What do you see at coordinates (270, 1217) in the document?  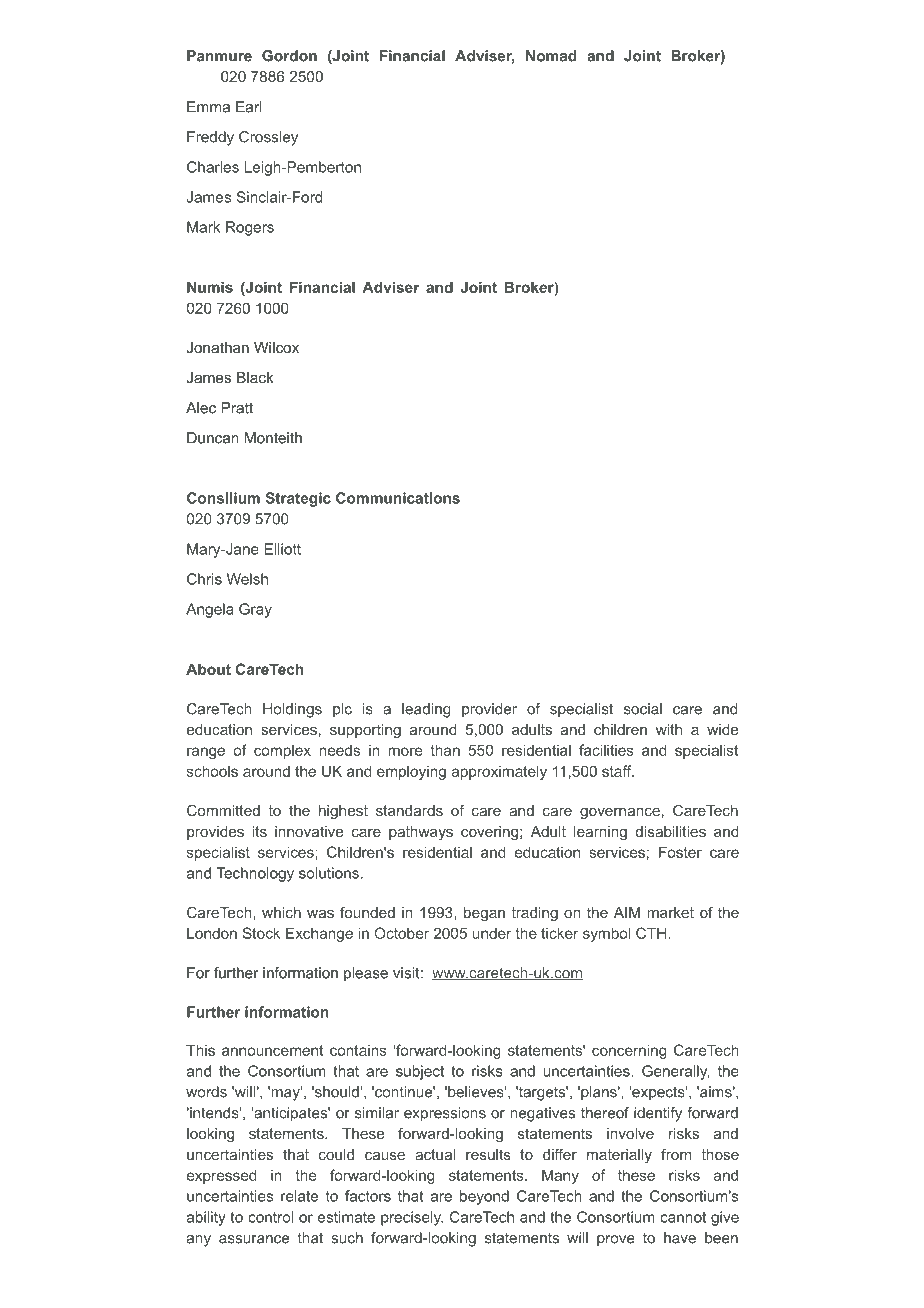 I see `control` at bounding box center [270, 1217].
